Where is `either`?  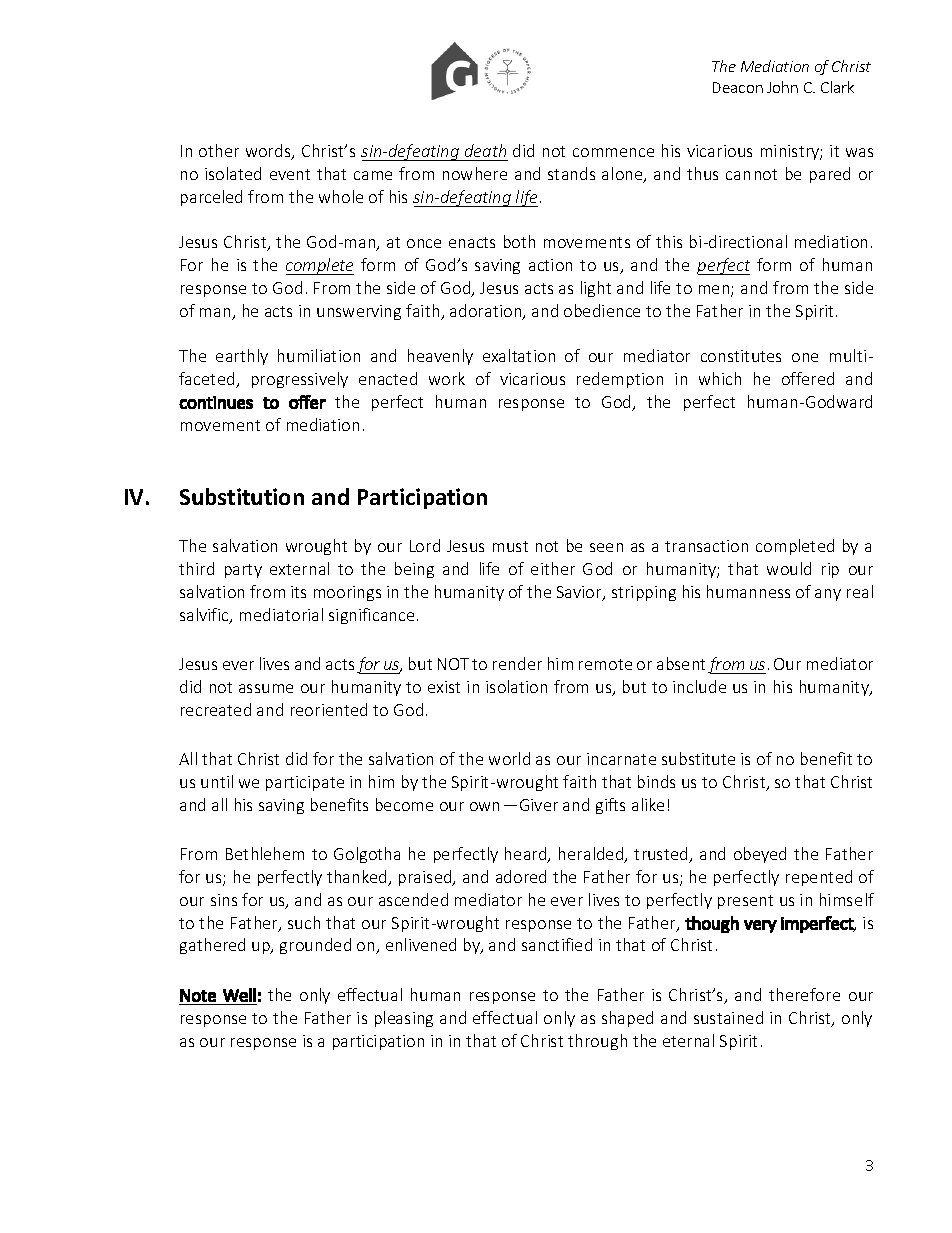 either is located at coordinates (553, 568).
